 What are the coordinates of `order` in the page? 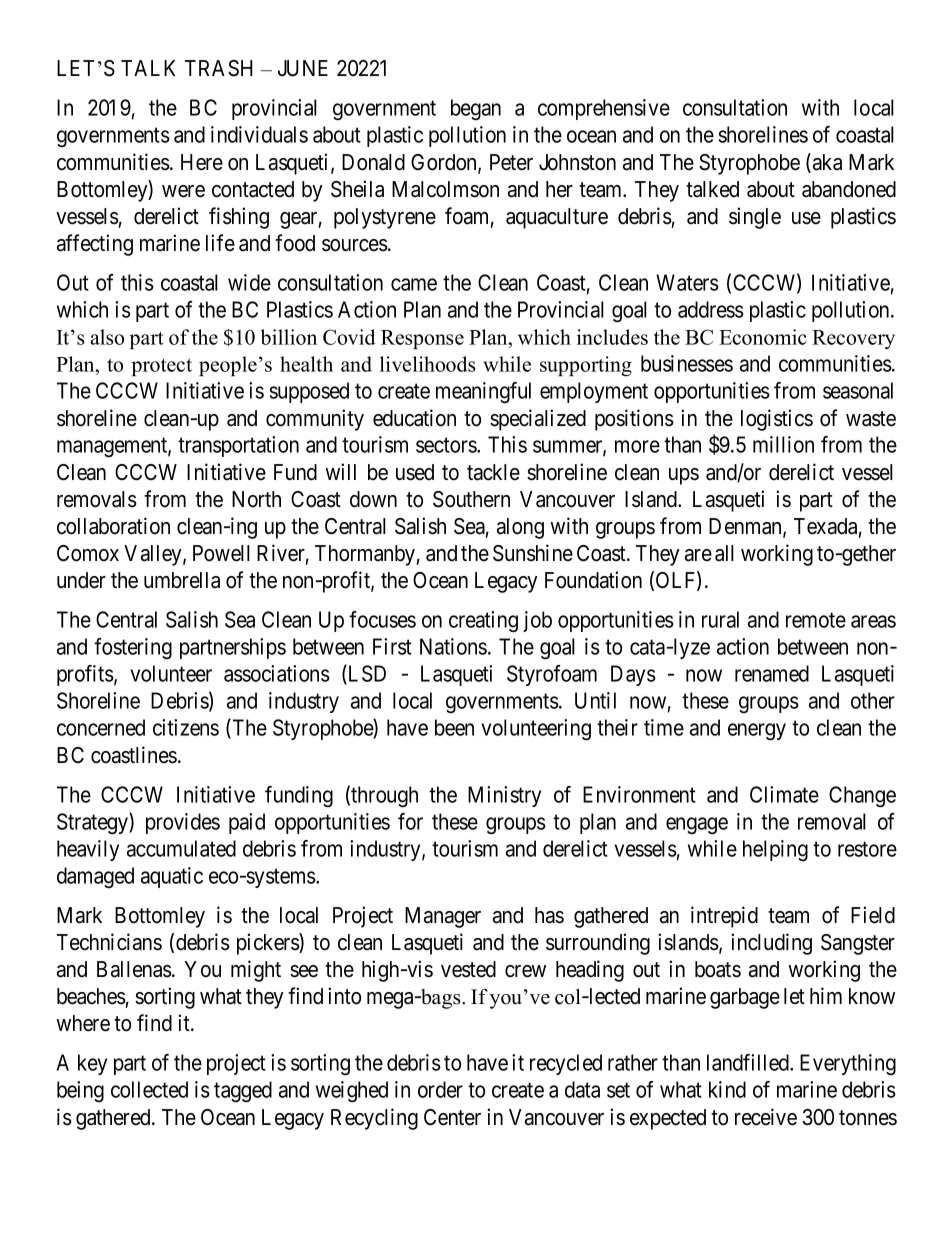 It's located at (440, 1089).
